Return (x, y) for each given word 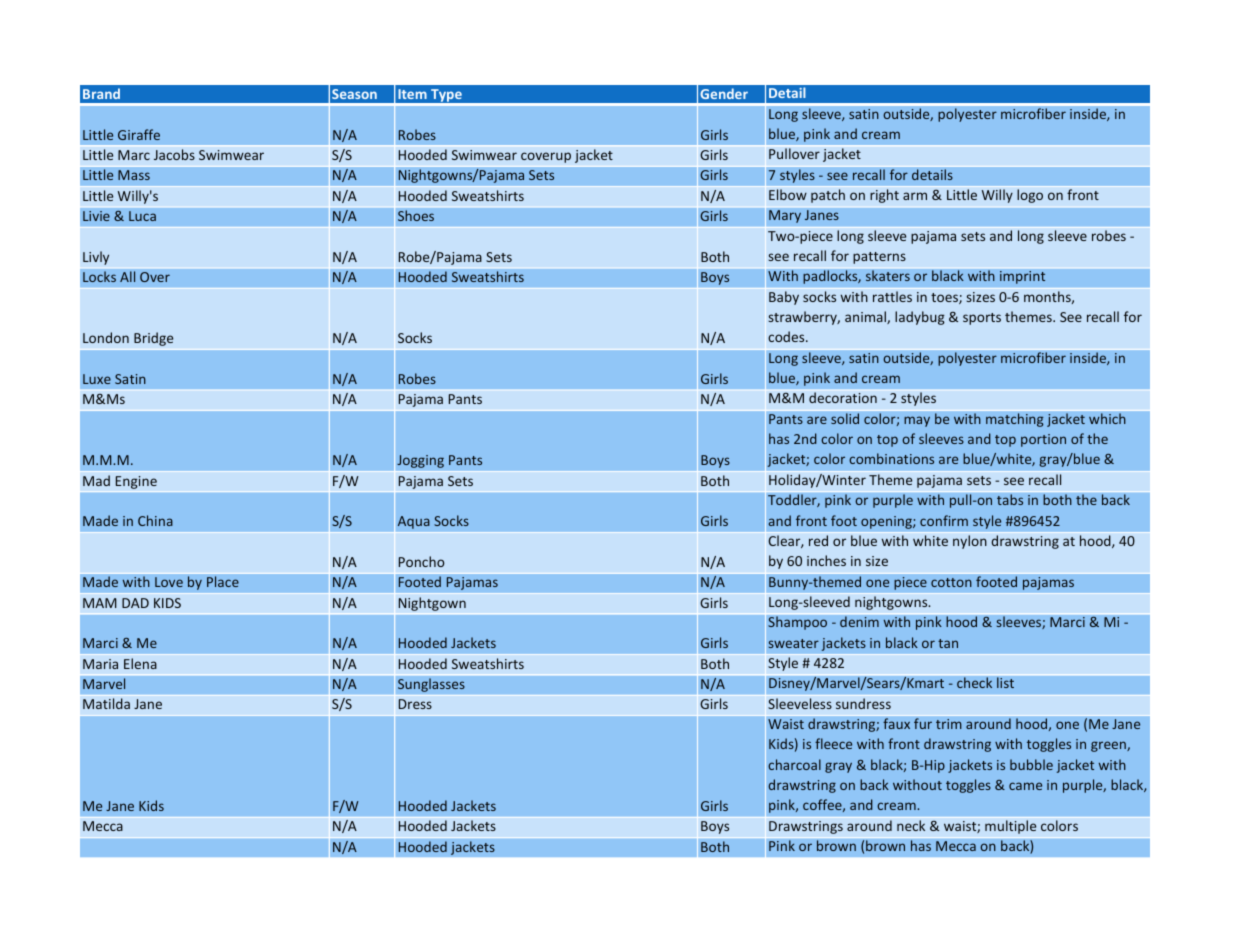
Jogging (420, 461)
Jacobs (174, 154)
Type (446, 97)
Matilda (106, 703)
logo (1030, 196)
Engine (136, 482)
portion (1043, 440)
